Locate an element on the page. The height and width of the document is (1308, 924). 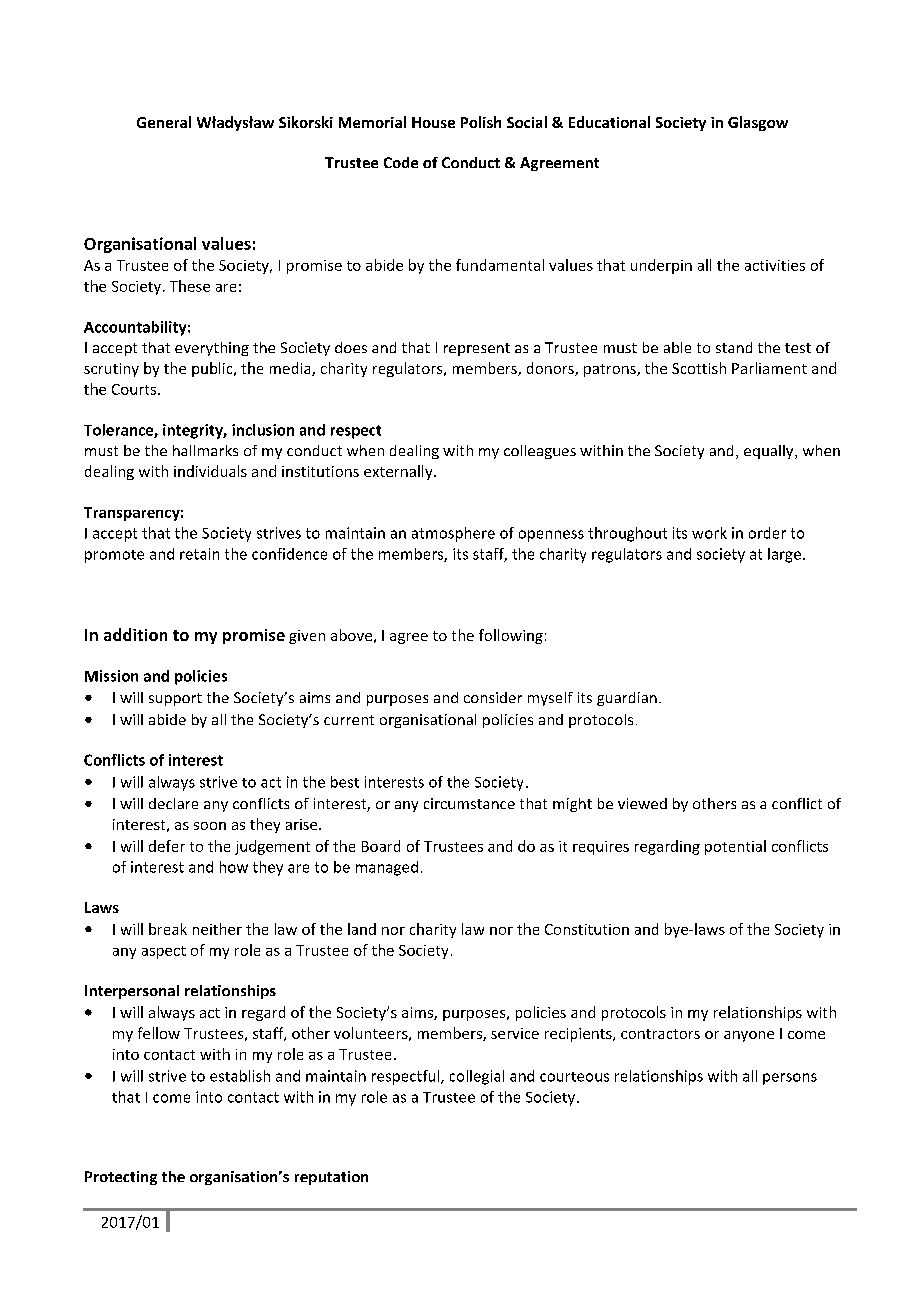
collegial is located at coordinates (477, 1077).
